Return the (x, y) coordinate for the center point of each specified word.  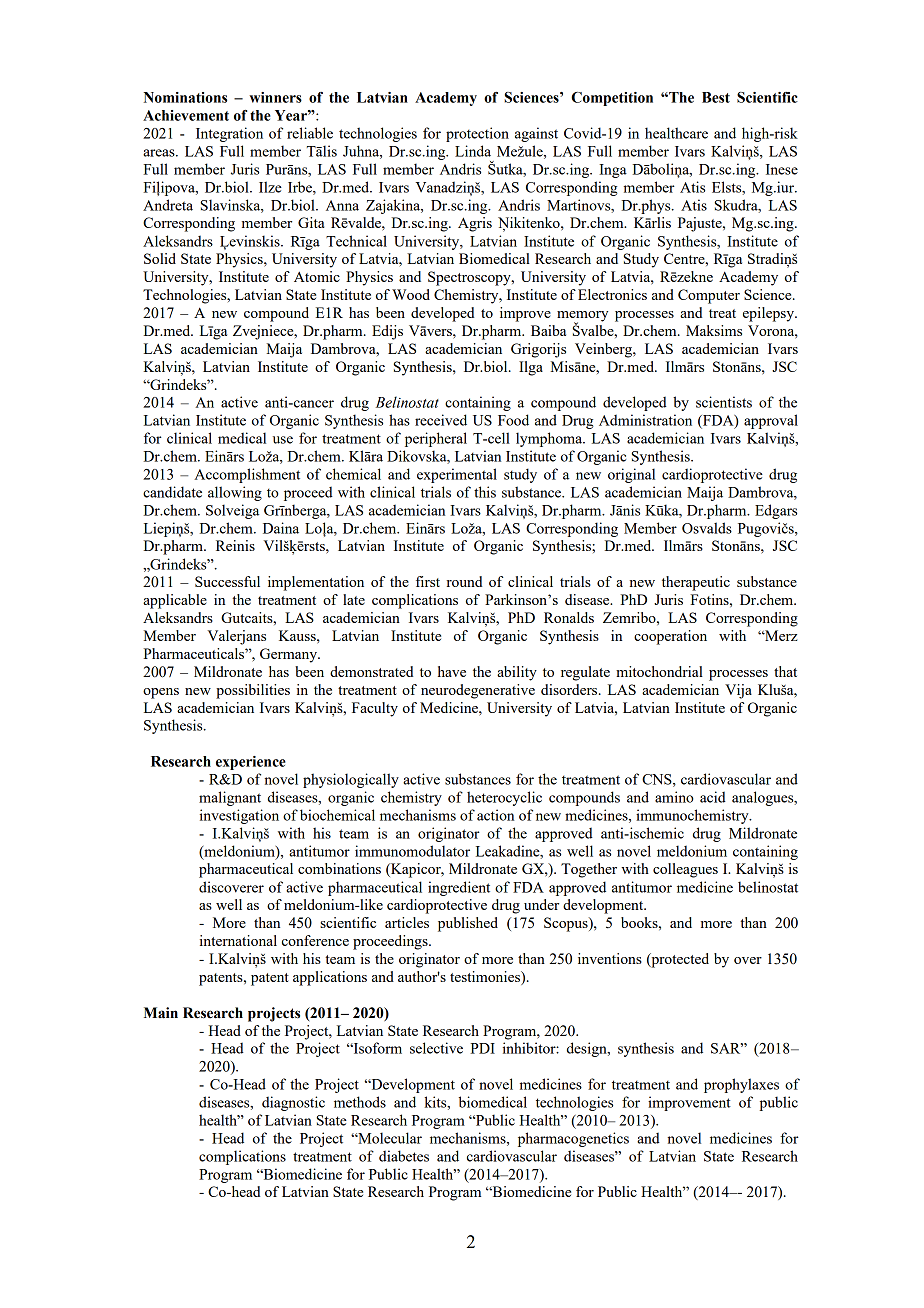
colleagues (685, 870)
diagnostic (293, 1103)
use (283, 440)
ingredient (459, 888)
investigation (239, 816)
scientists (724, 402)
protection (477, 134)
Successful (227, 581)
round (464, 581)
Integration (229, 134)
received (441, 420)
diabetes (404, 1156)
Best (716, 97)
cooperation (670, 637)
